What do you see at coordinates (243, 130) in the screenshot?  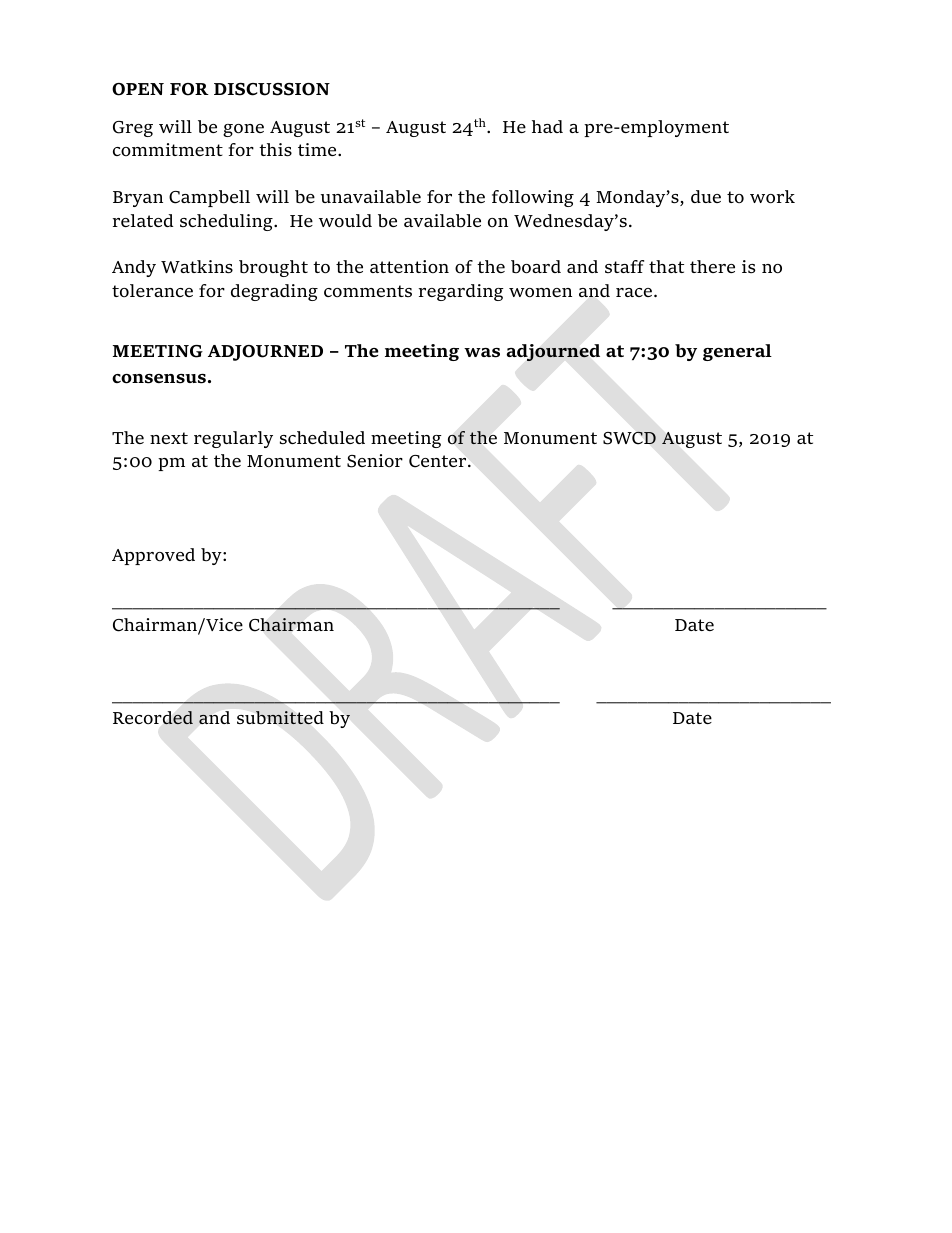 I see `gone` at bounding box center [243, 130].
